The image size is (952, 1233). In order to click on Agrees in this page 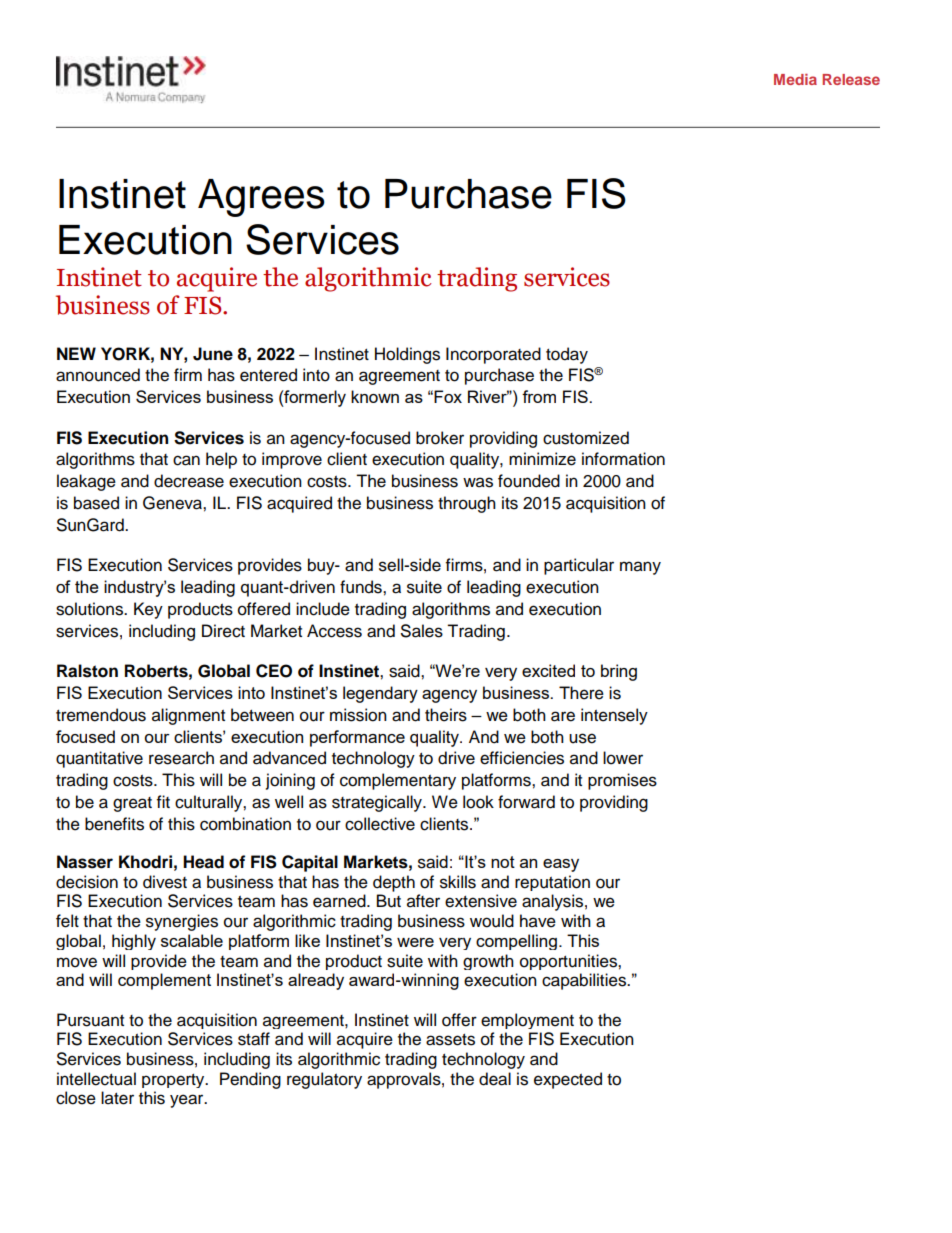, I will do `click(261, 198)`.
